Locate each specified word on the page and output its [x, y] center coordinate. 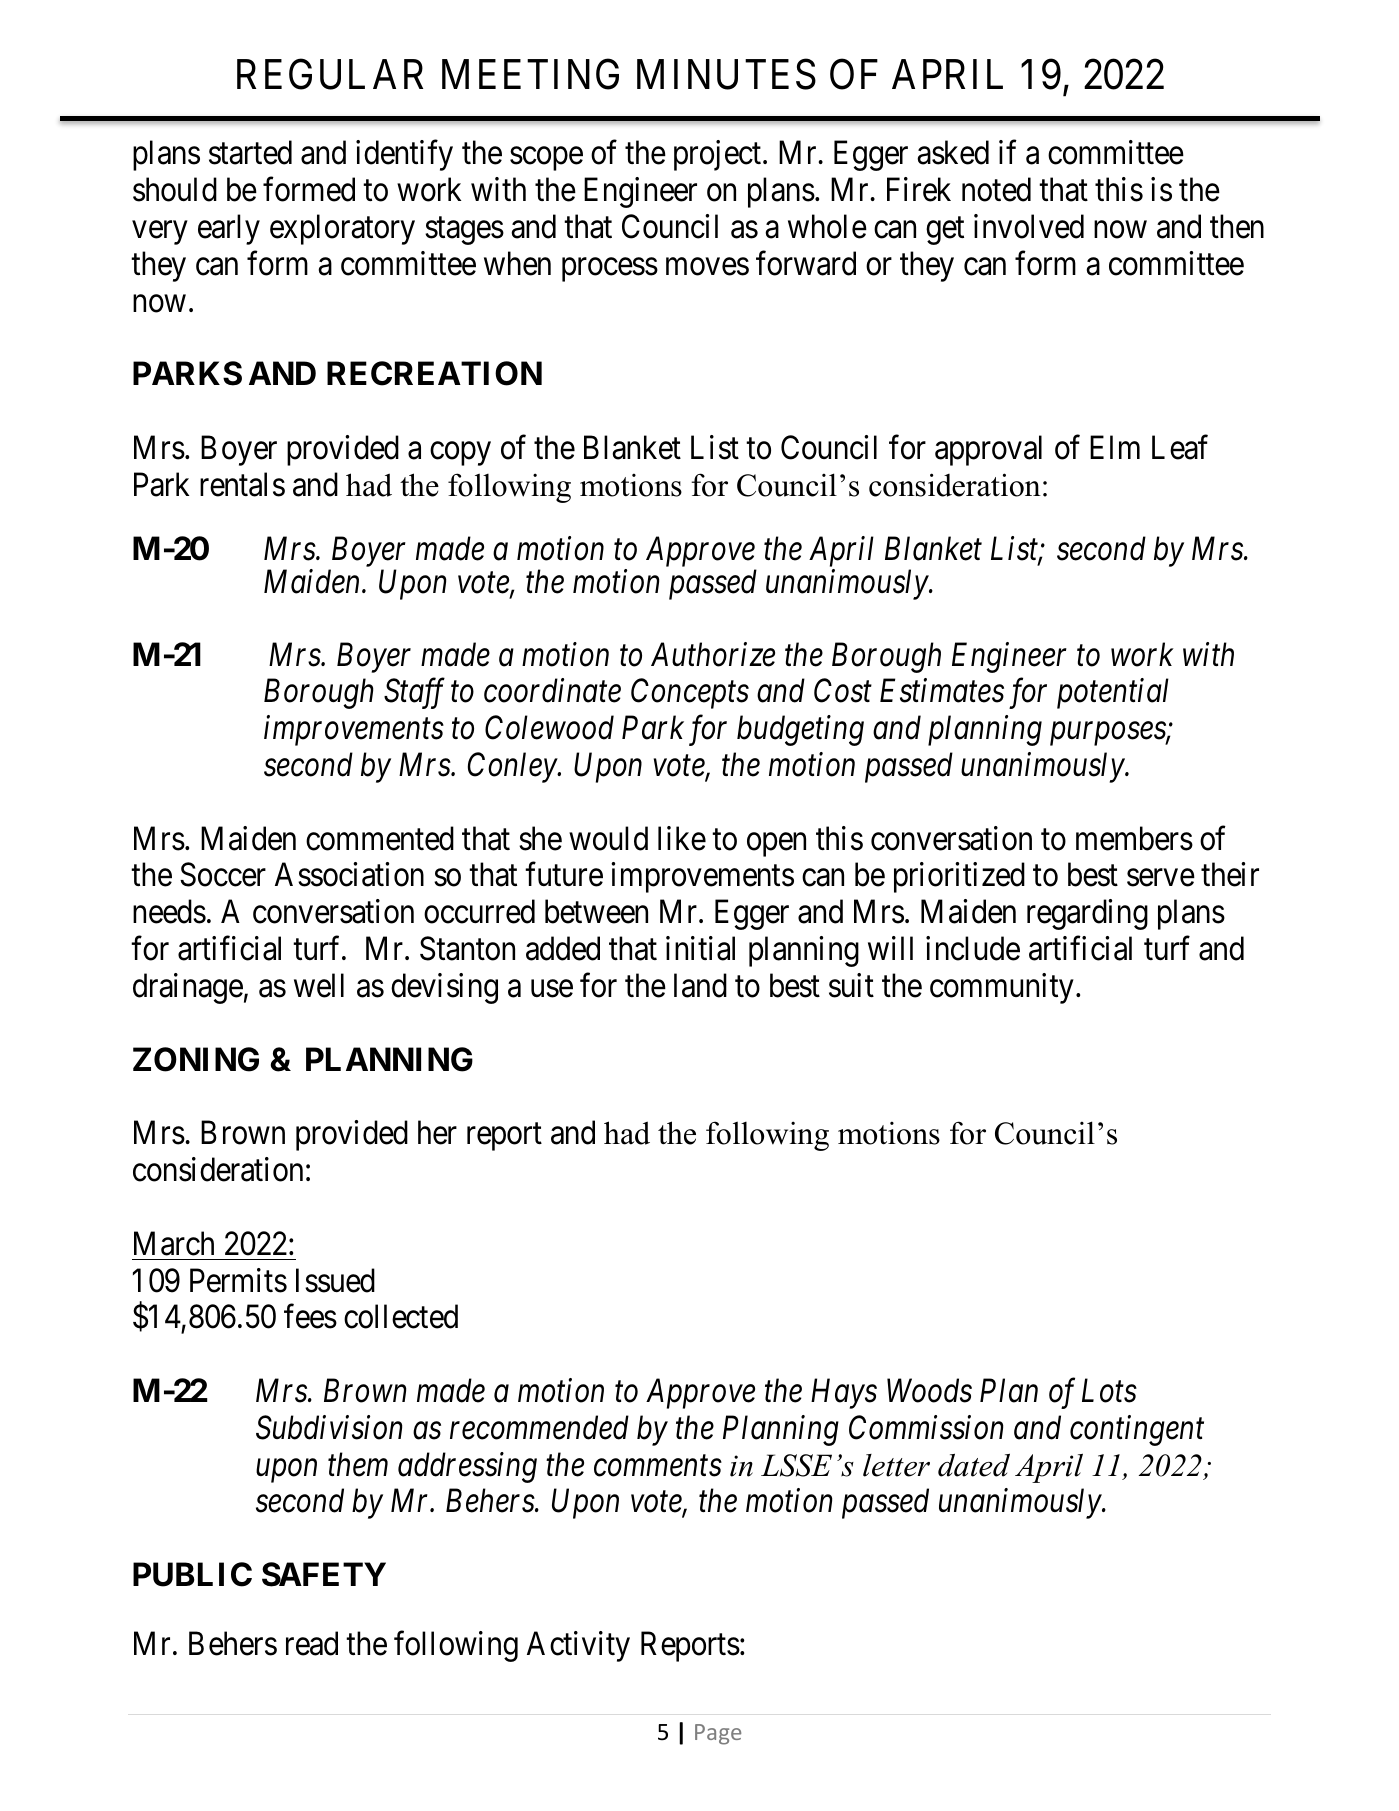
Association [349, 875]
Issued [335, 1280]
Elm [1115, 447]
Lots [1109, 1391]
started [250, 153]
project [719, 156]
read [312, 1644]
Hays [844, 1394]
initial [700, 948]
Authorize [713, 654]
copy [460, 454]
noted [996, 190]
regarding [1087, 914]
